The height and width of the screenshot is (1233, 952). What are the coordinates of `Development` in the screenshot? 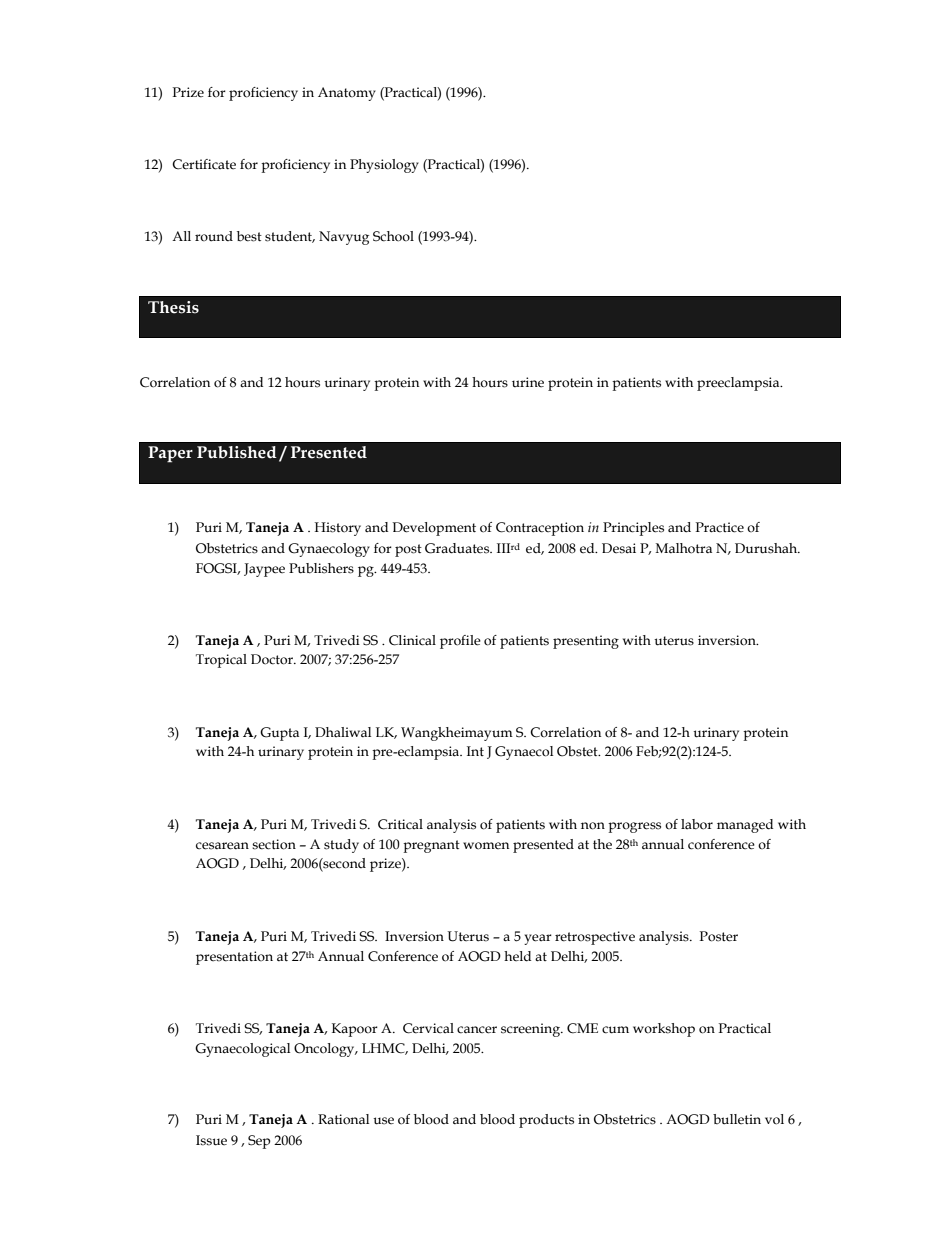 It's located at (434, 529).
